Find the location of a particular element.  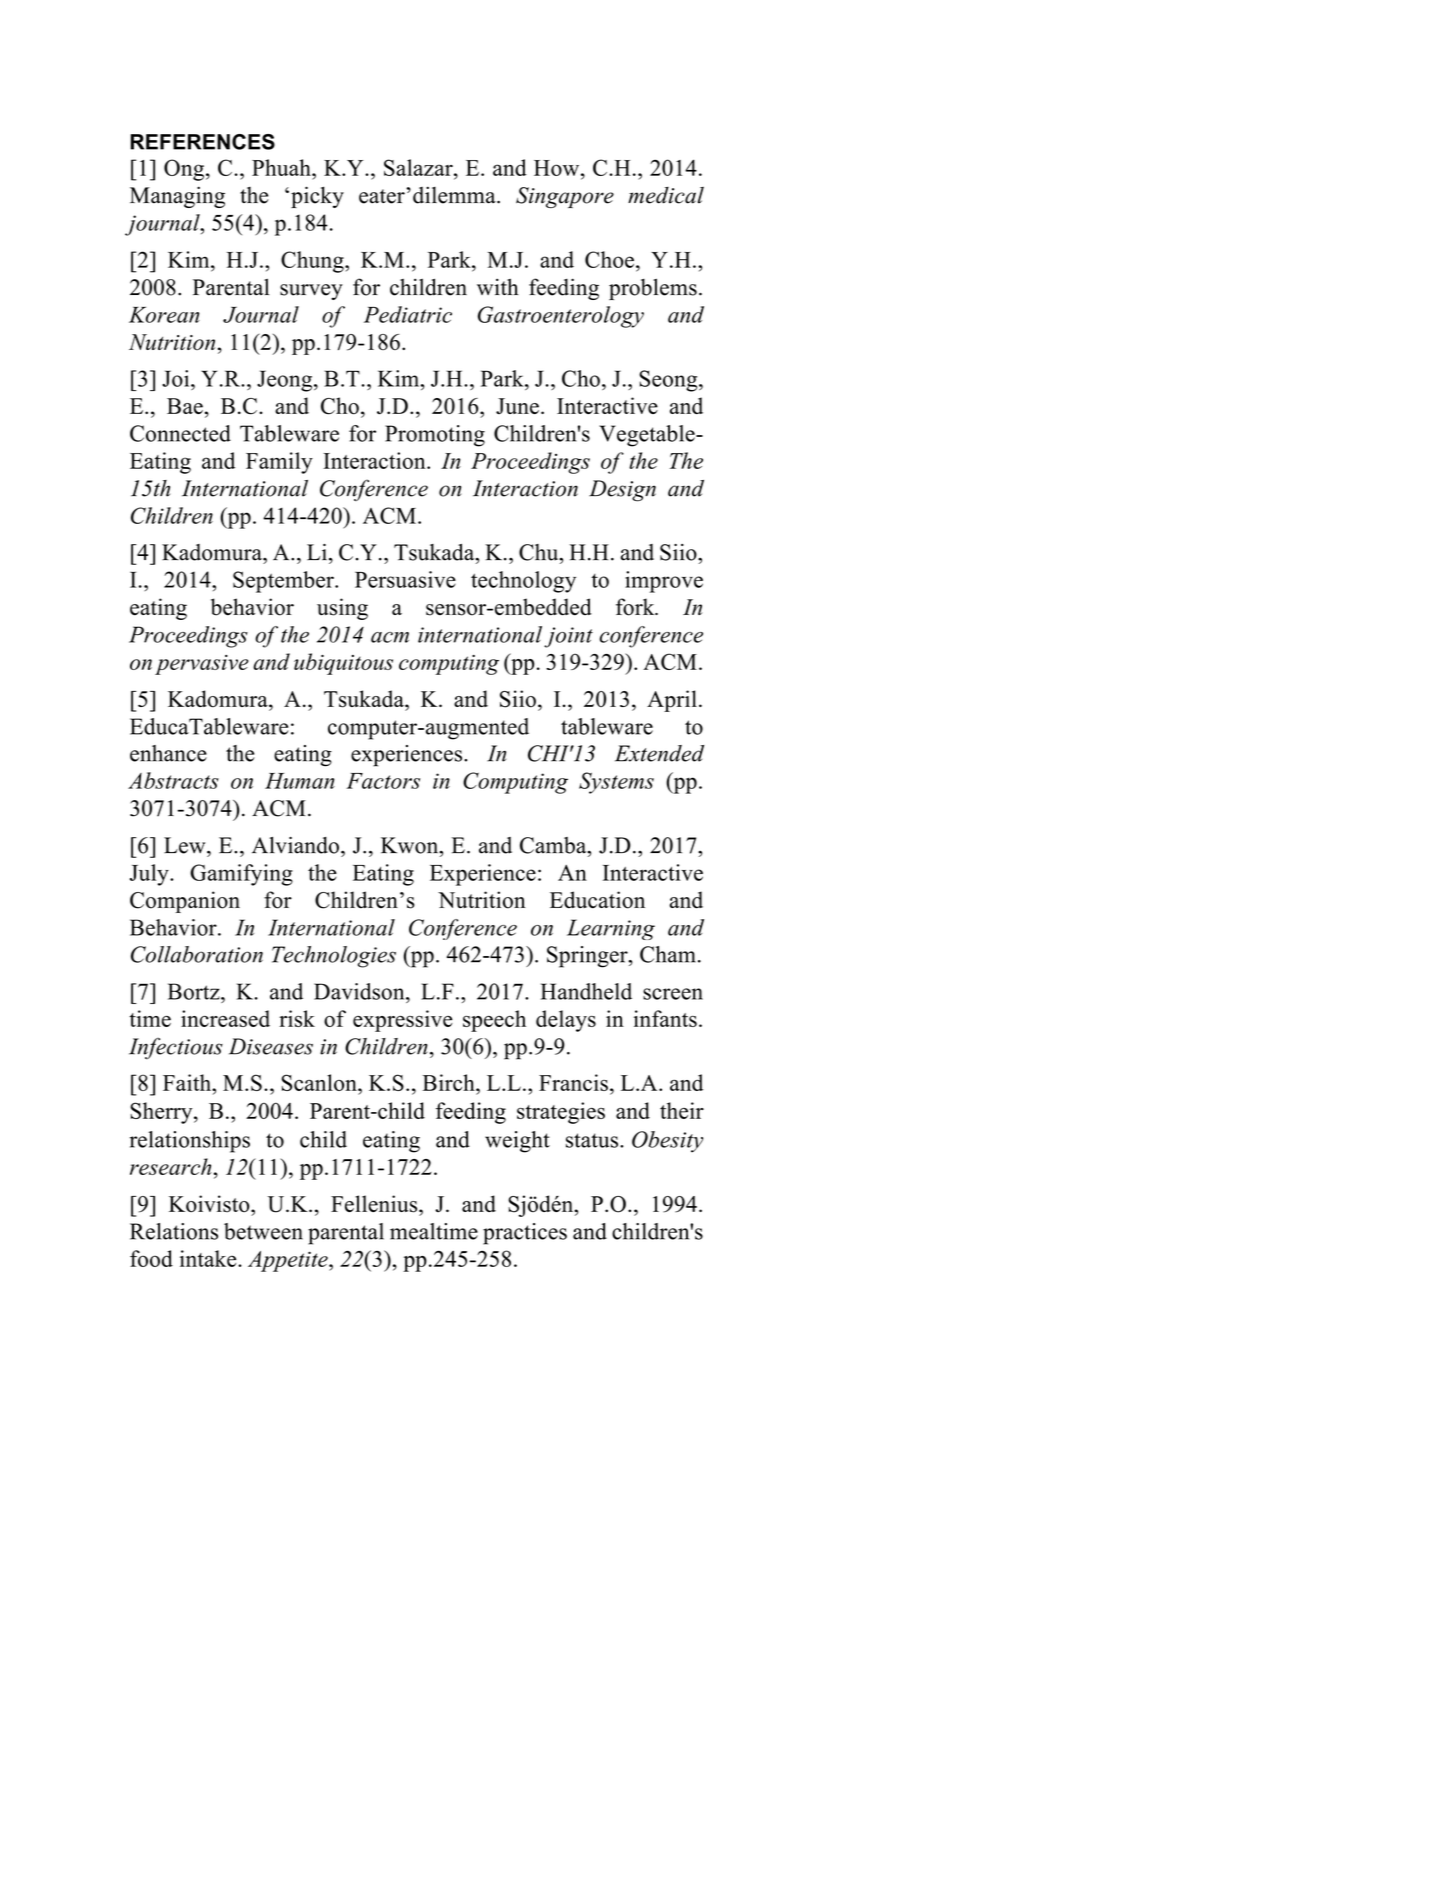

April is located at coordinates (672, 701).
